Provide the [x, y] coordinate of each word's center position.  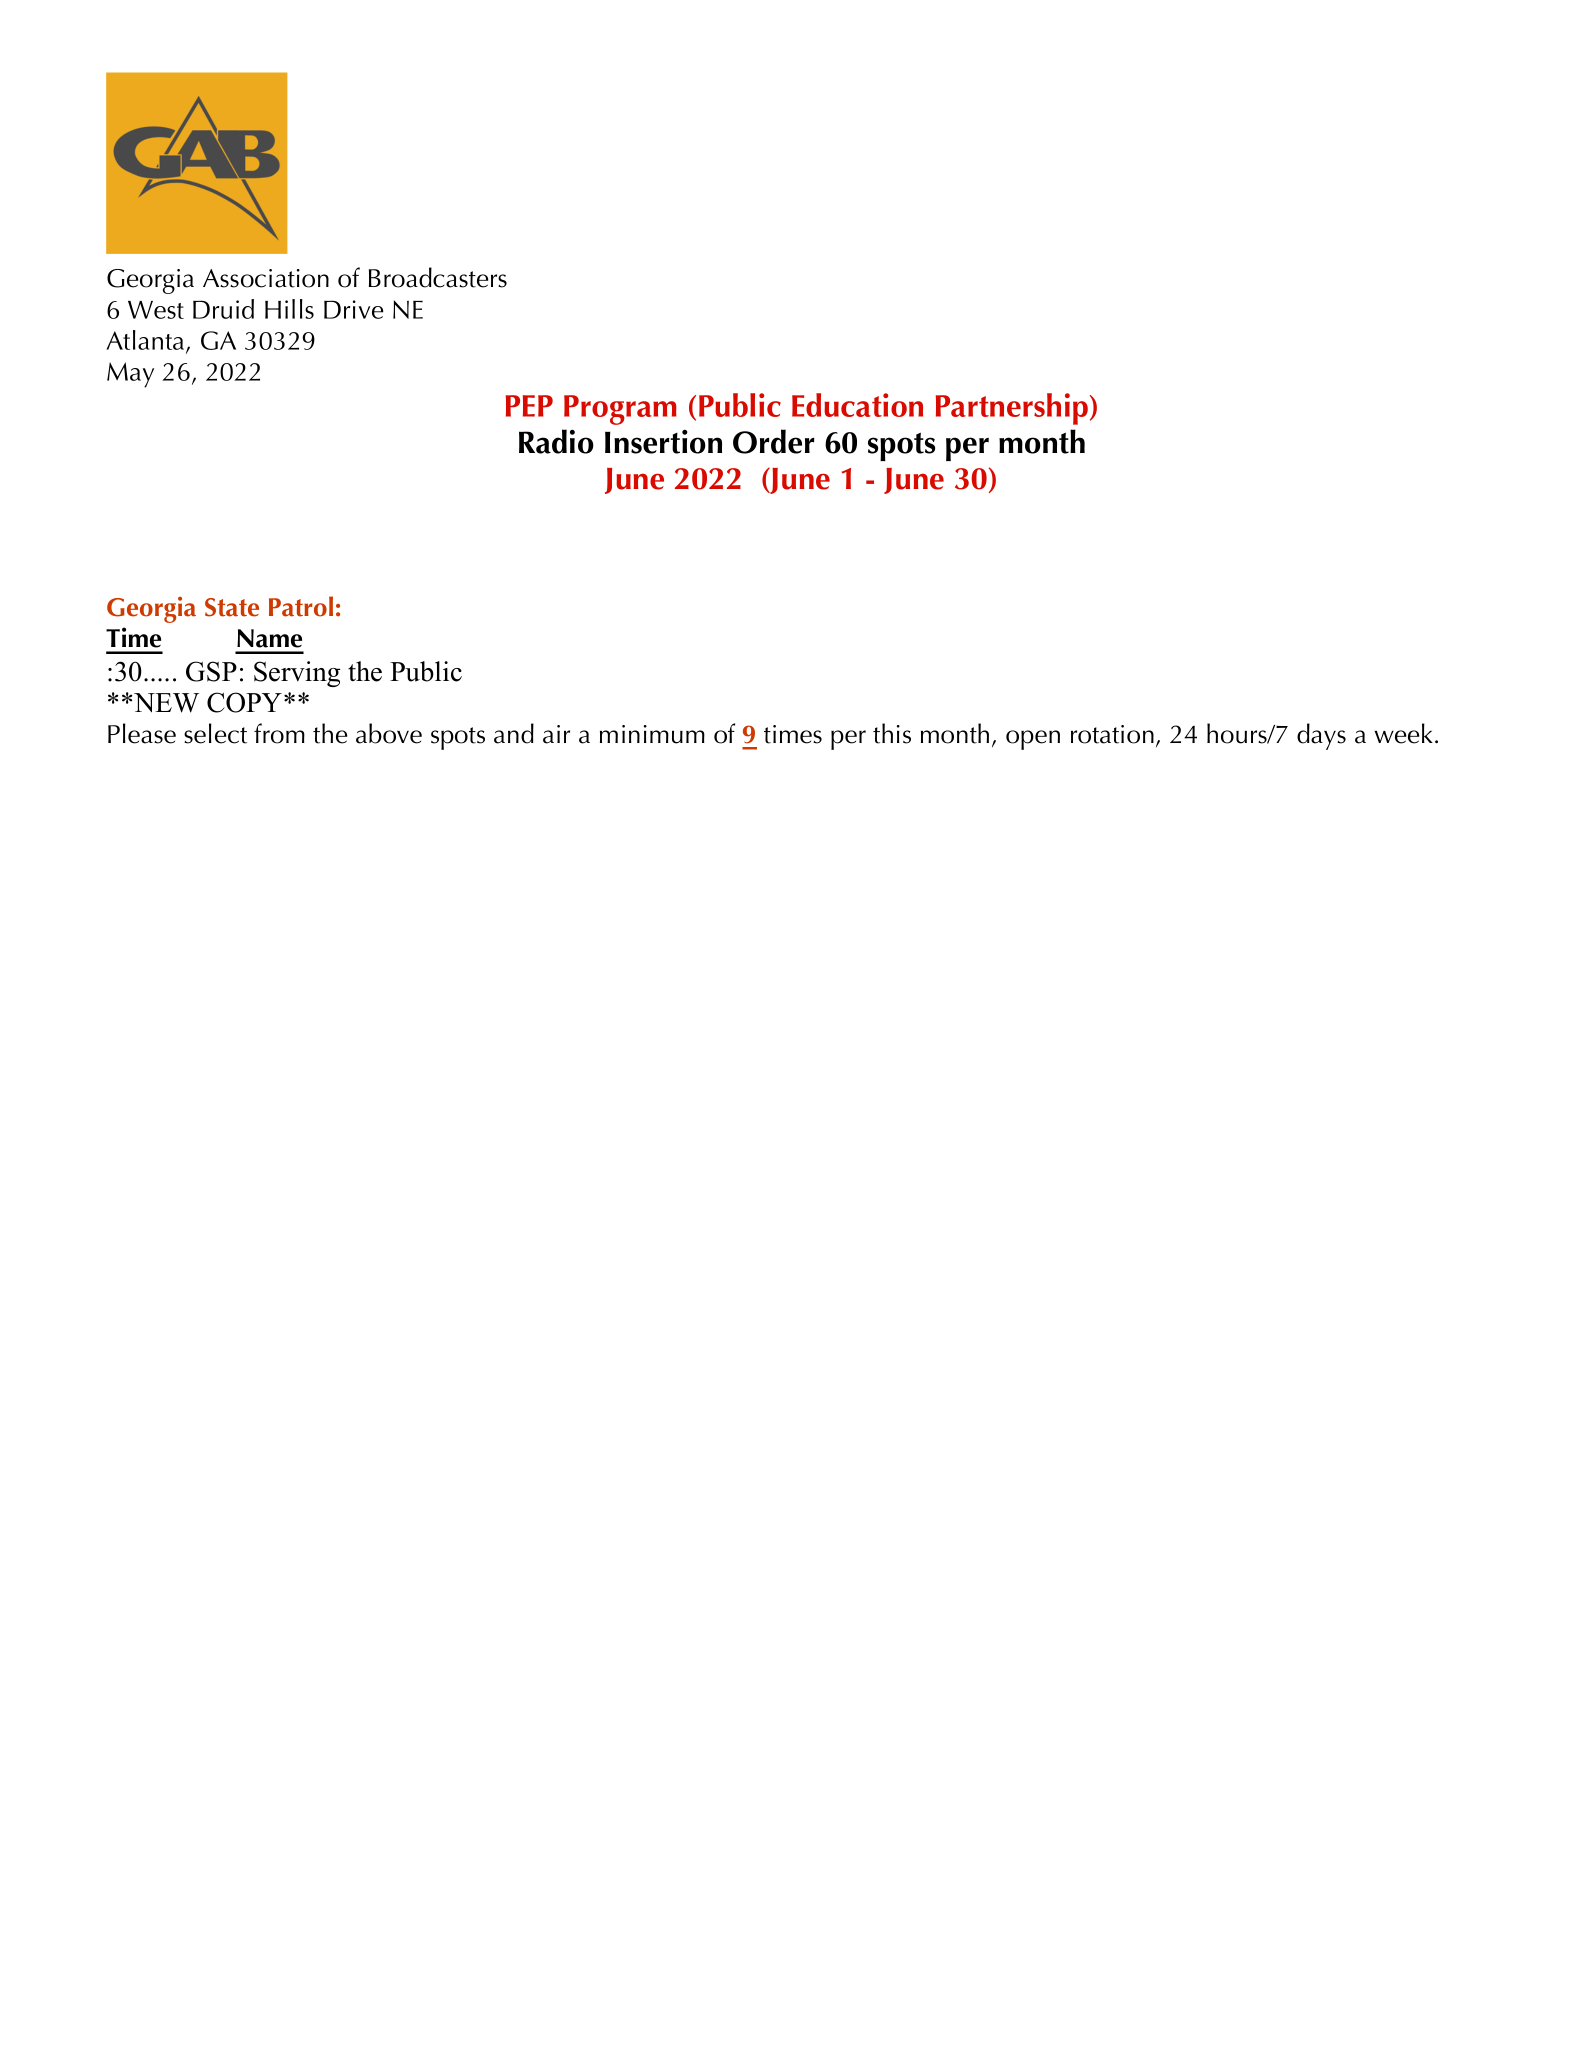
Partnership [1013, 409]
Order [774, 441]
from [279, 733]
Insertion [663, 442]
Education [857, 405]
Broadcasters [438, 277]
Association [266, 278]
